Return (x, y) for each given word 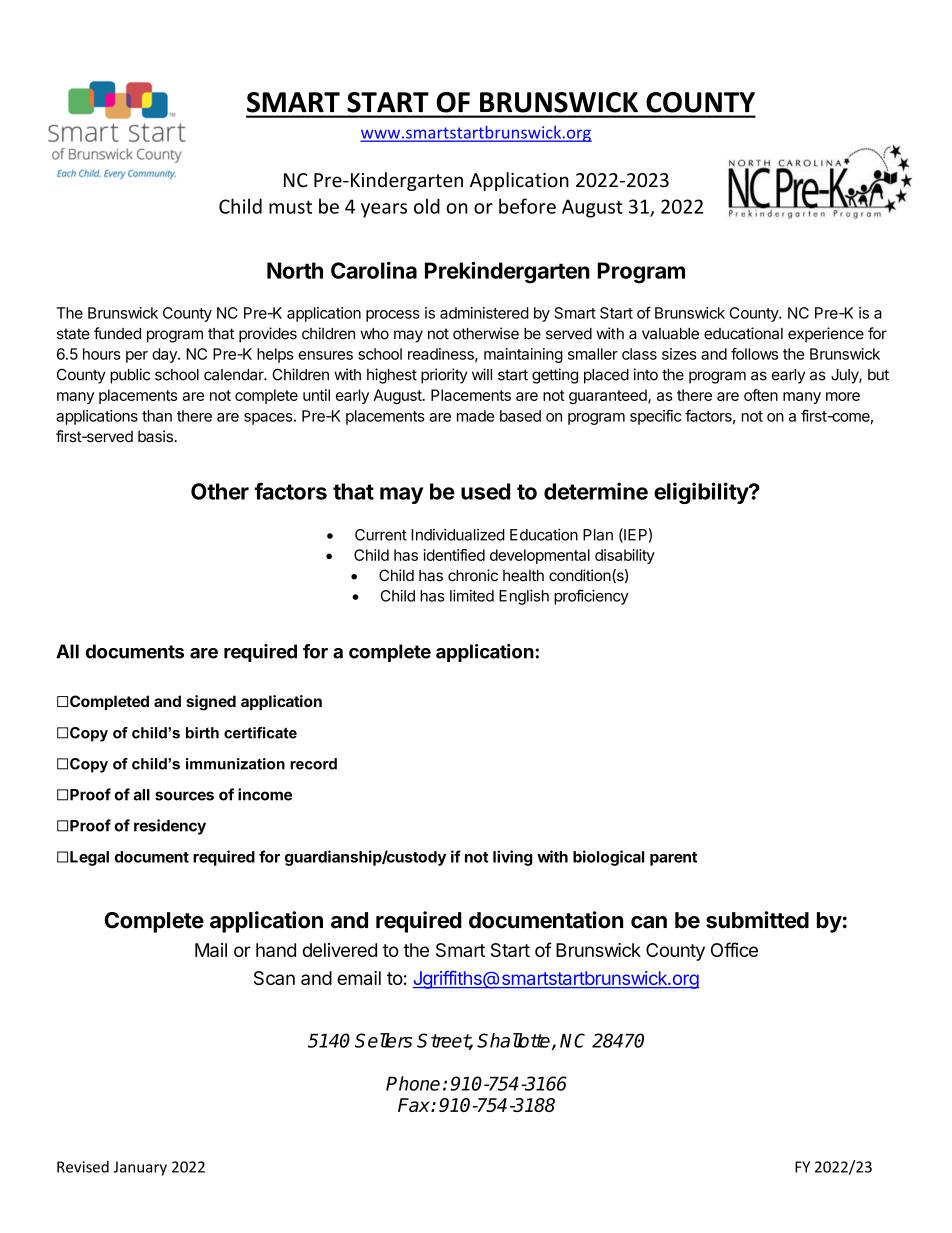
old (427, 206)
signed (211, 703)
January (140, 1168)
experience (826, 335)
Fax (415, 1105)
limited (472, 596)
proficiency (591, 597)
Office (734, 949)
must (290, 207)
